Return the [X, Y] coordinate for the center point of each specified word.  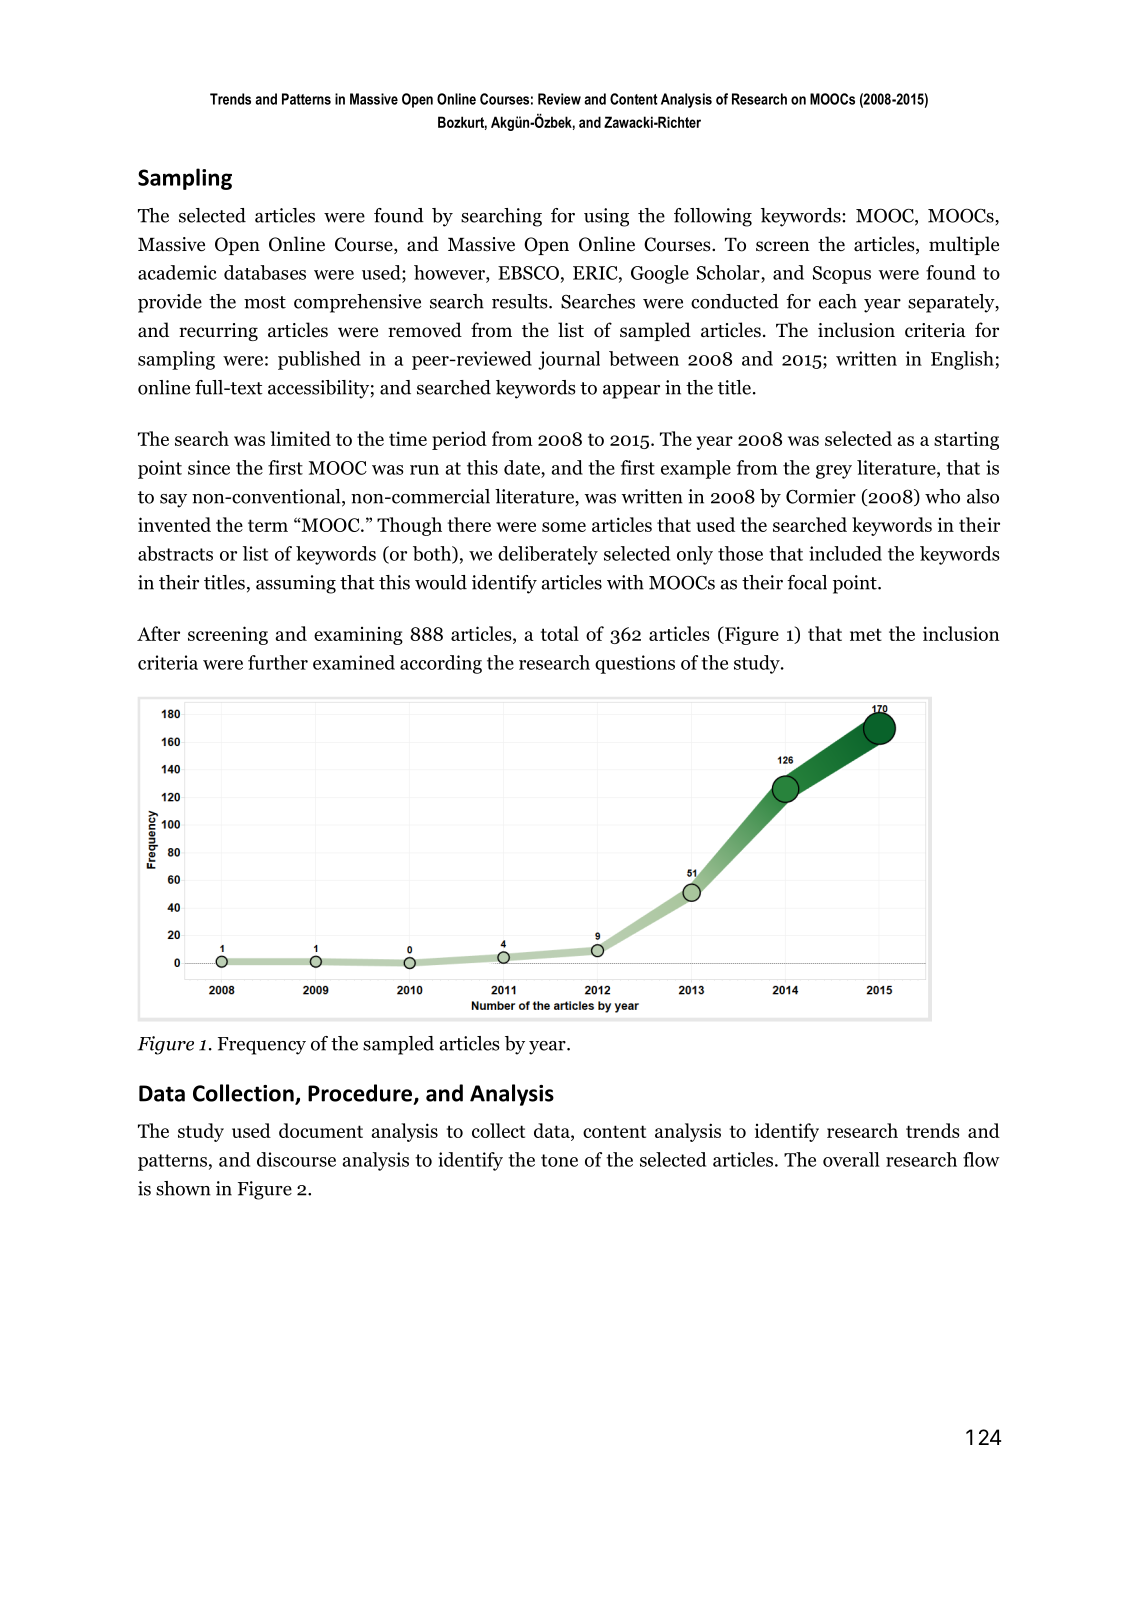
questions [635, 664]
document [321, 1130]
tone [559, 1160]
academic [177, 272]
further [278, 662]
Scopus [842, 275]
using [606, 217]
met [866, 634]
